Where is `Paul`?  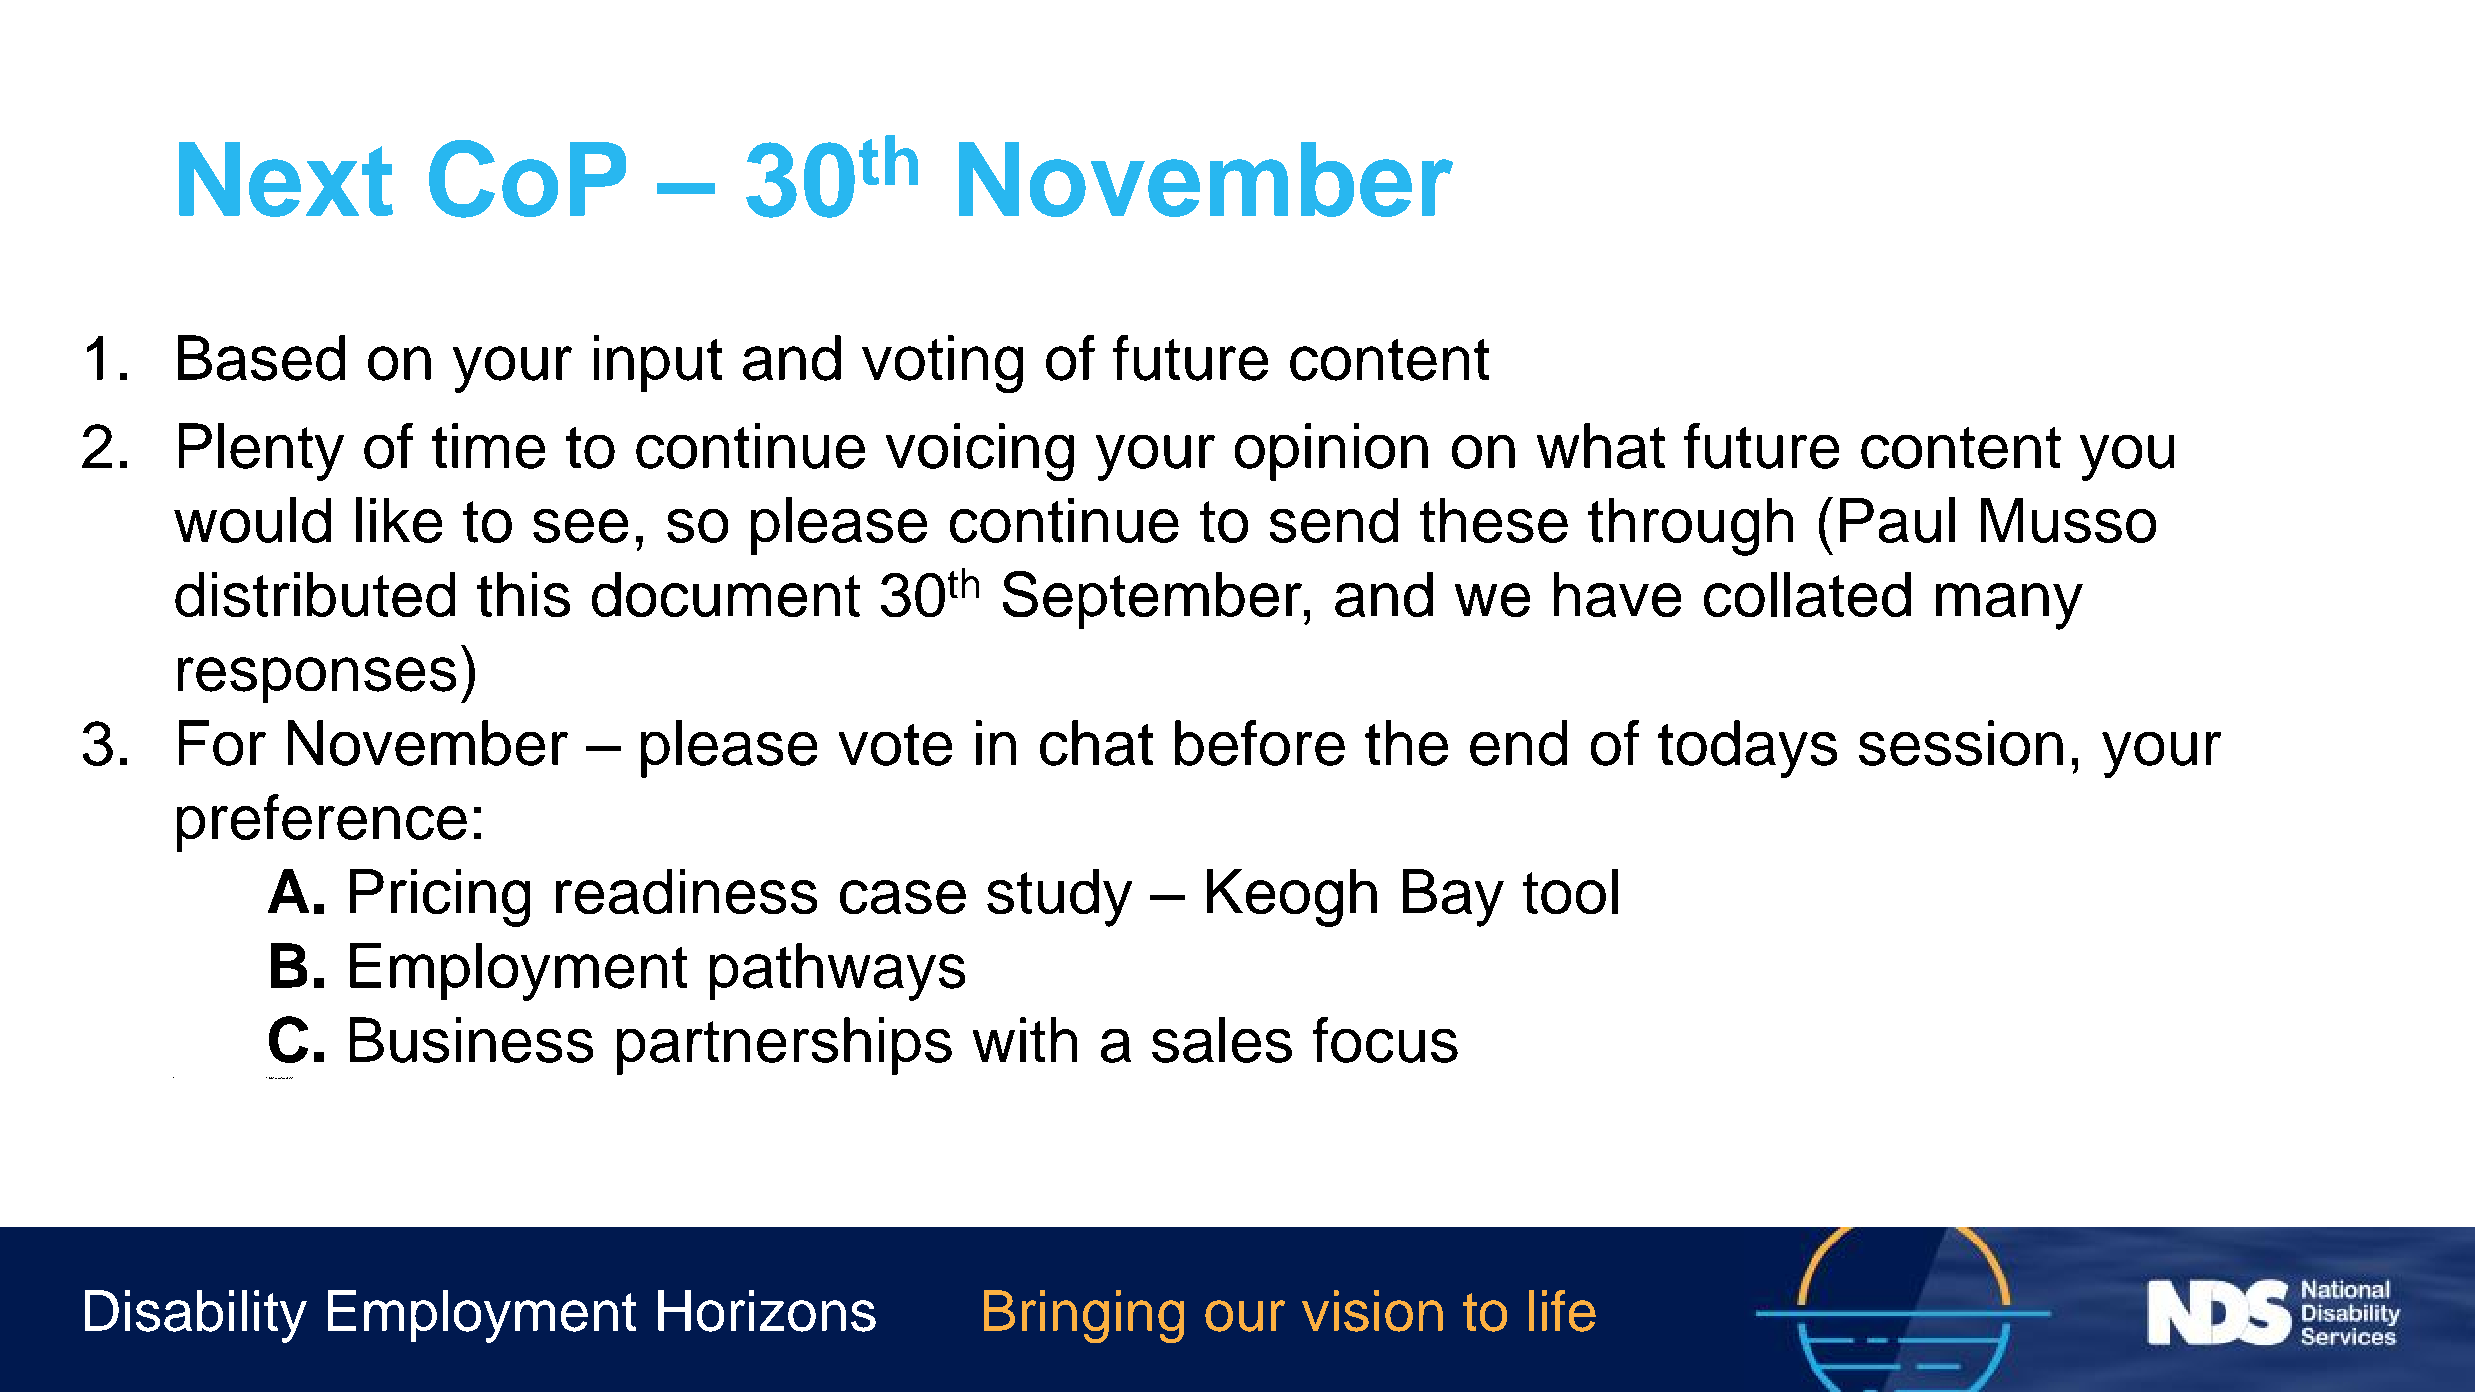 Paul is located at coordinates (1897, 520).
